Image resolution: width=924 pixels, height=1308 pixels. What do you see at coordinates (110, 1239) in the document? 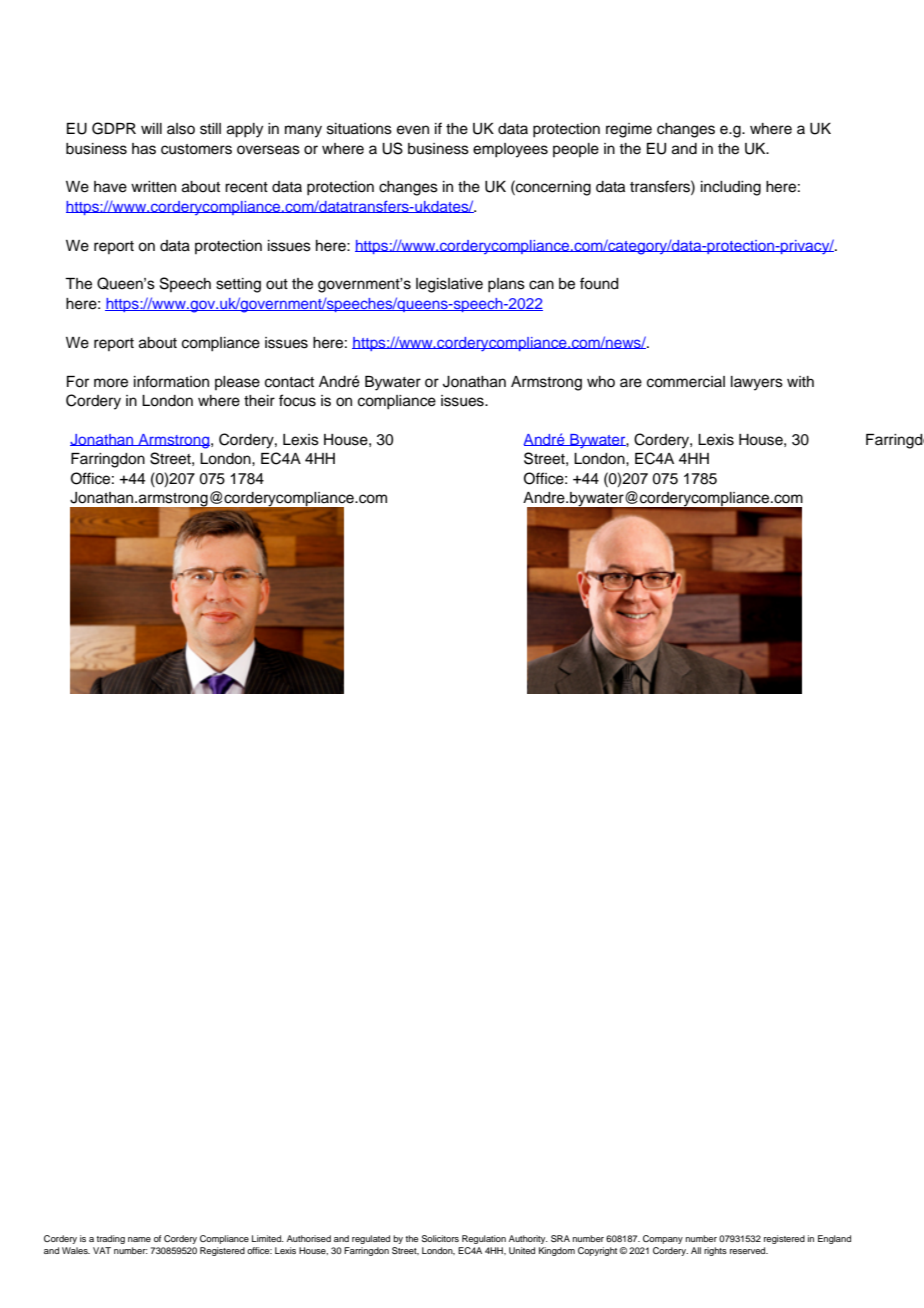
I see `trading` at bounding box center [110, 1239].
